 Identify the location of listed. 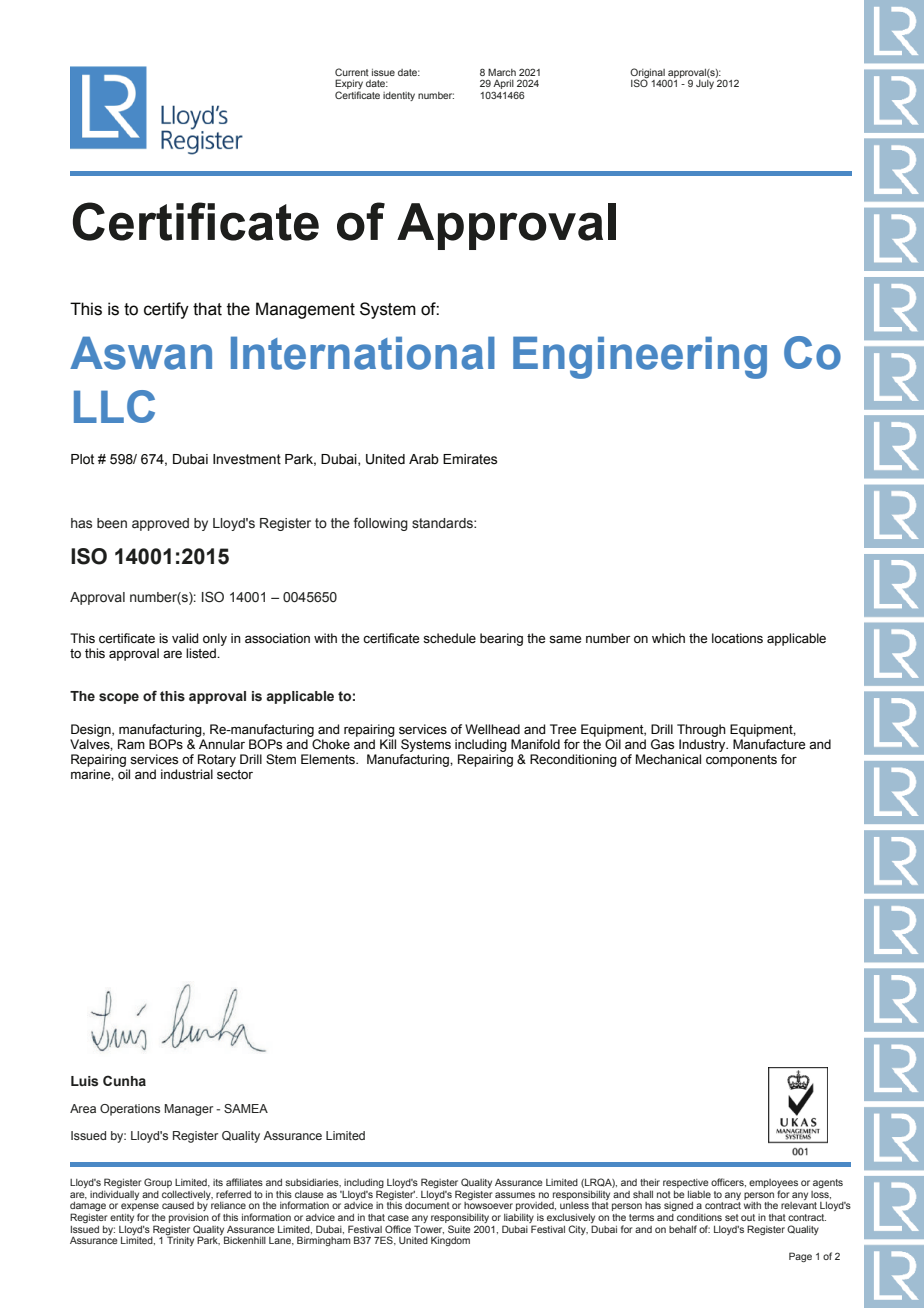
(202, 653).
